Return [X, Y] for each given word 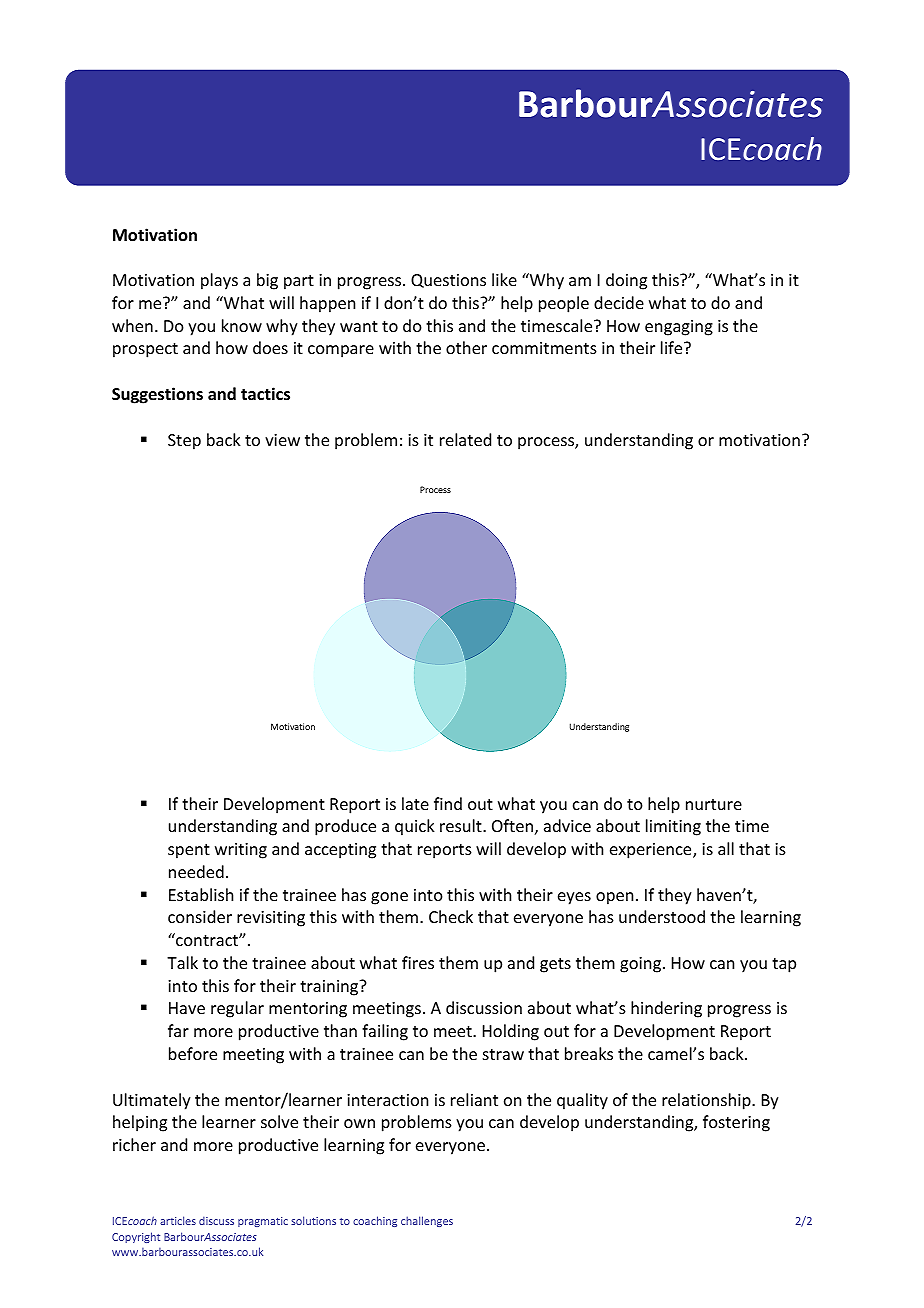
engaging [679, 328]
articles [178, 1220]
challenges [427, 1221]
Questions [448, 281]
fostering [736, 1123]
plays [219, 281]
